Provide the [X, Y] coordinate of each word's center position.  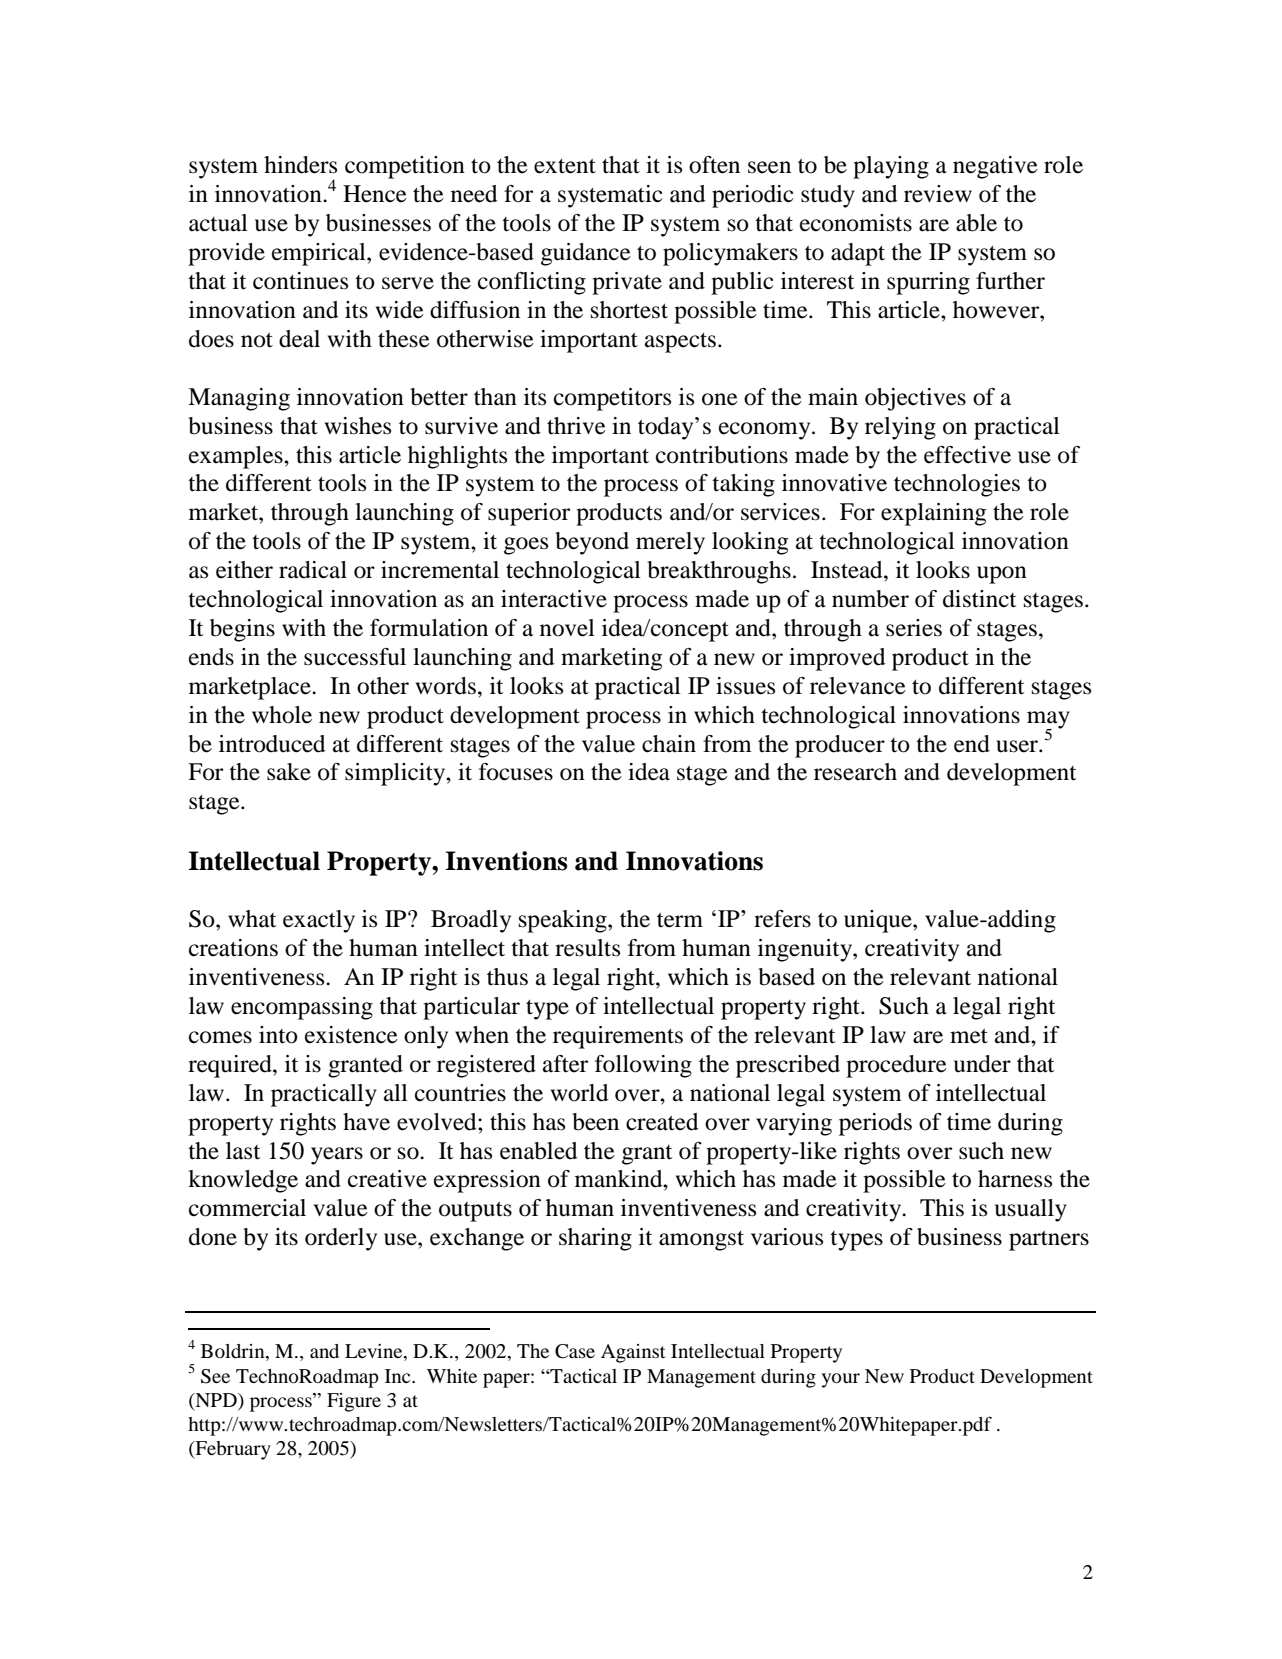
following [643, 1066]
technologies [957, 485]
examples [237, 457]
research [855, 772]
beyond [592, 543]
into [278, 1035]
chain [669, 744]
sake [289, 772]
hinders [300, 165]
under [982, 1064]
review [938, 194]
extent [565, 166]
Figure [354, 1402]
